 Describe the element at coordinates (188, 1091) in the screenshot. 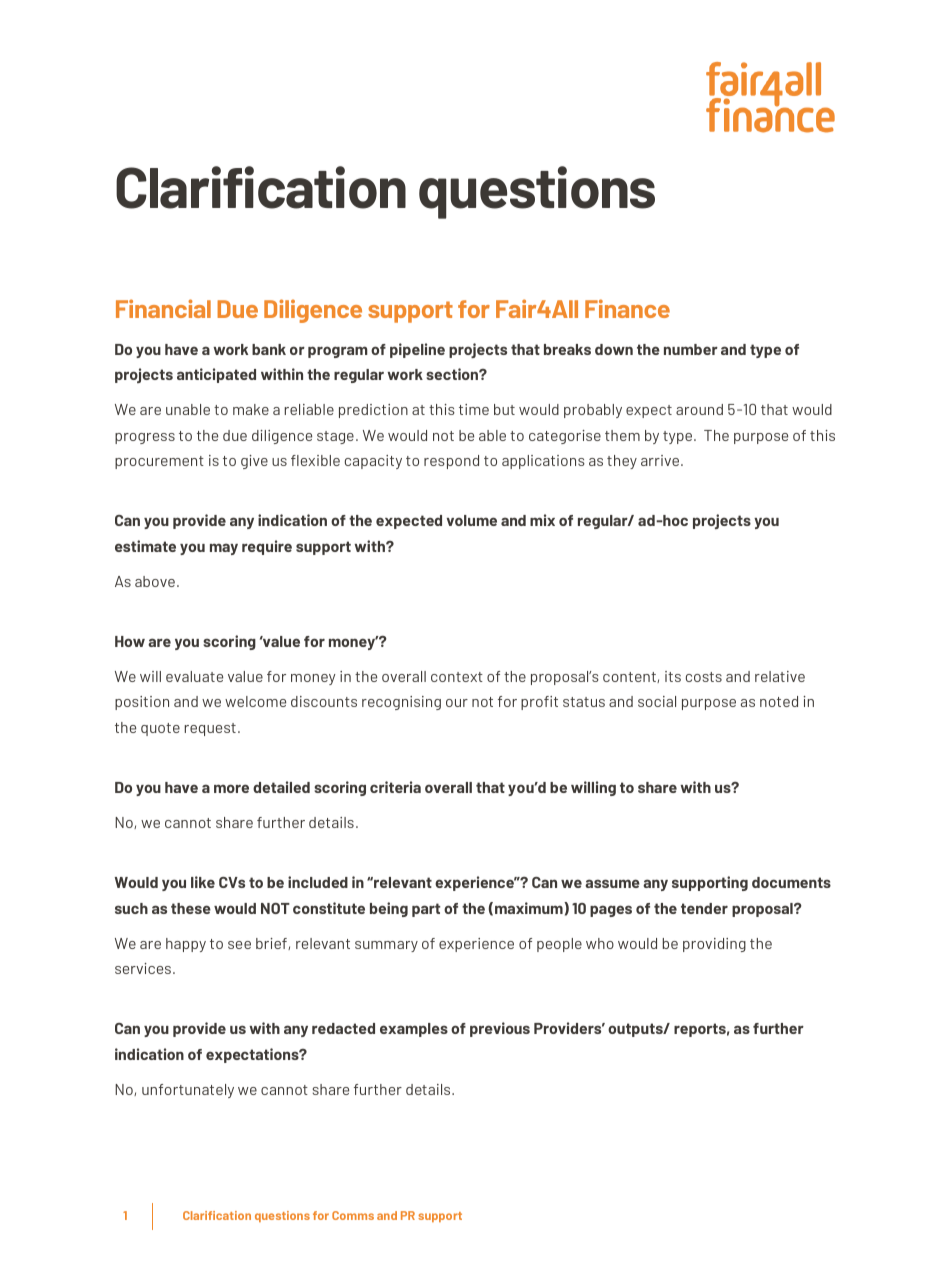

I see `unfortunately` at that location.
